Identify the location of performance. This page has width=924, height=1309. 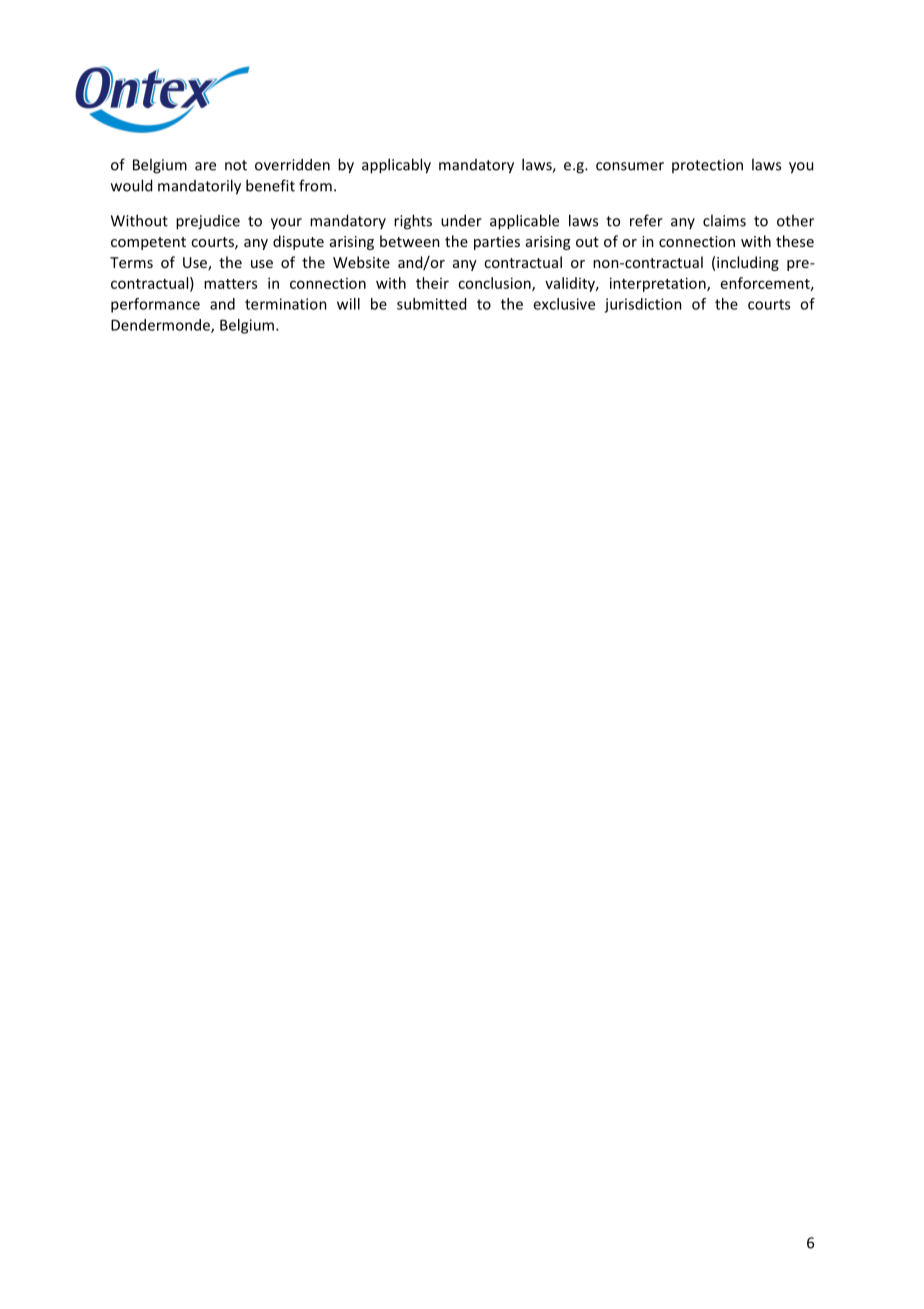
(155, 305).
